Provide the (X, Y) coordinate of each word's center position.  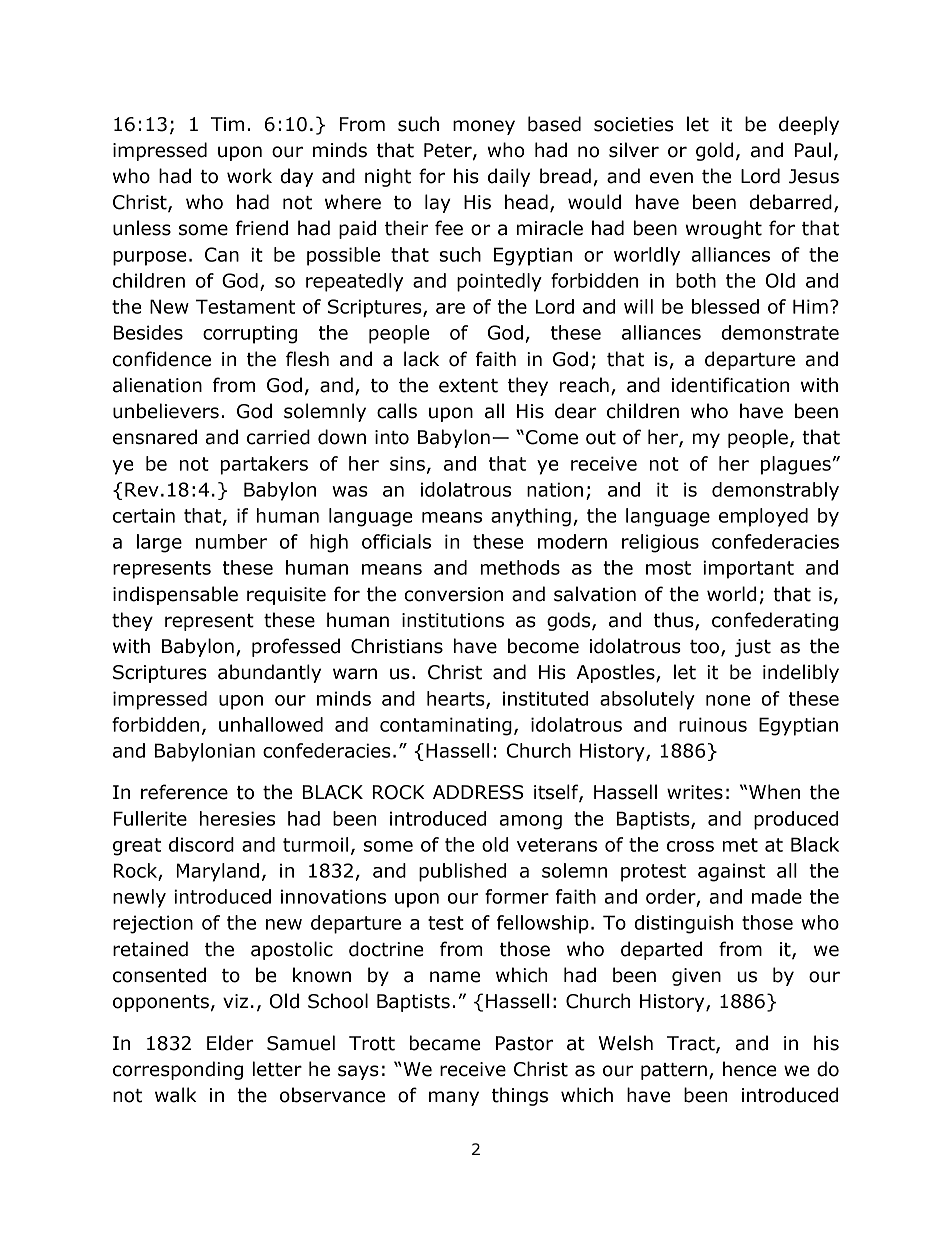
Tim (227, 124)
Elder (230, 1043)
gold (714, 151)
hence (750, 1069)
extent (468, 386)
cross (690, 846)
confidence (162, 359)
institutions (453, 620)
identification (730, 385)
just (753, 648)
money (484, 127)
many (454, 1098)
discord (201, 844)
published (462, 872)
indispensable (175, 595)
